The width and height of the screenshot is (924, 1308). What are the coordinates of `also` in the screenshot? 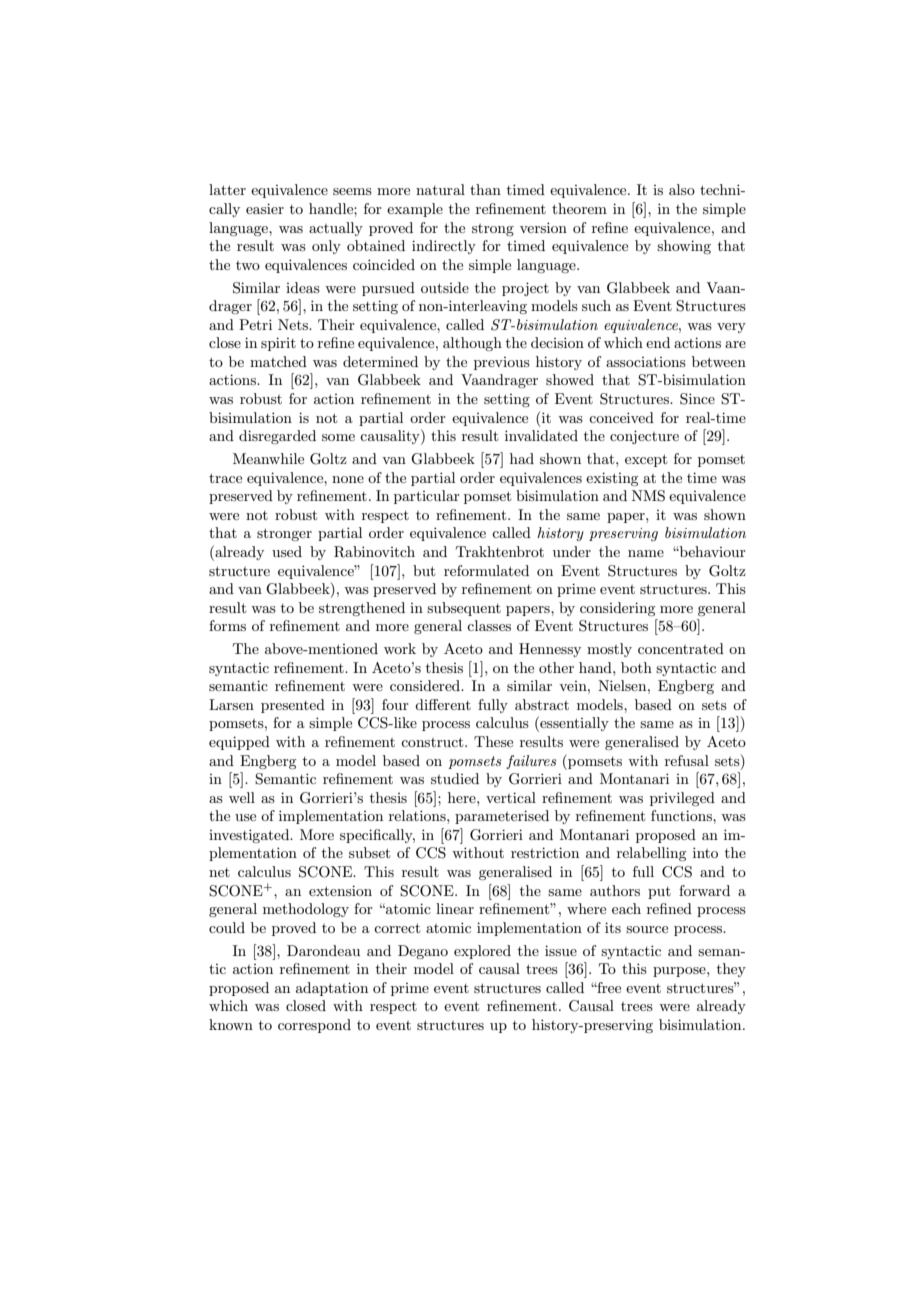 It's located at (682, 189).
